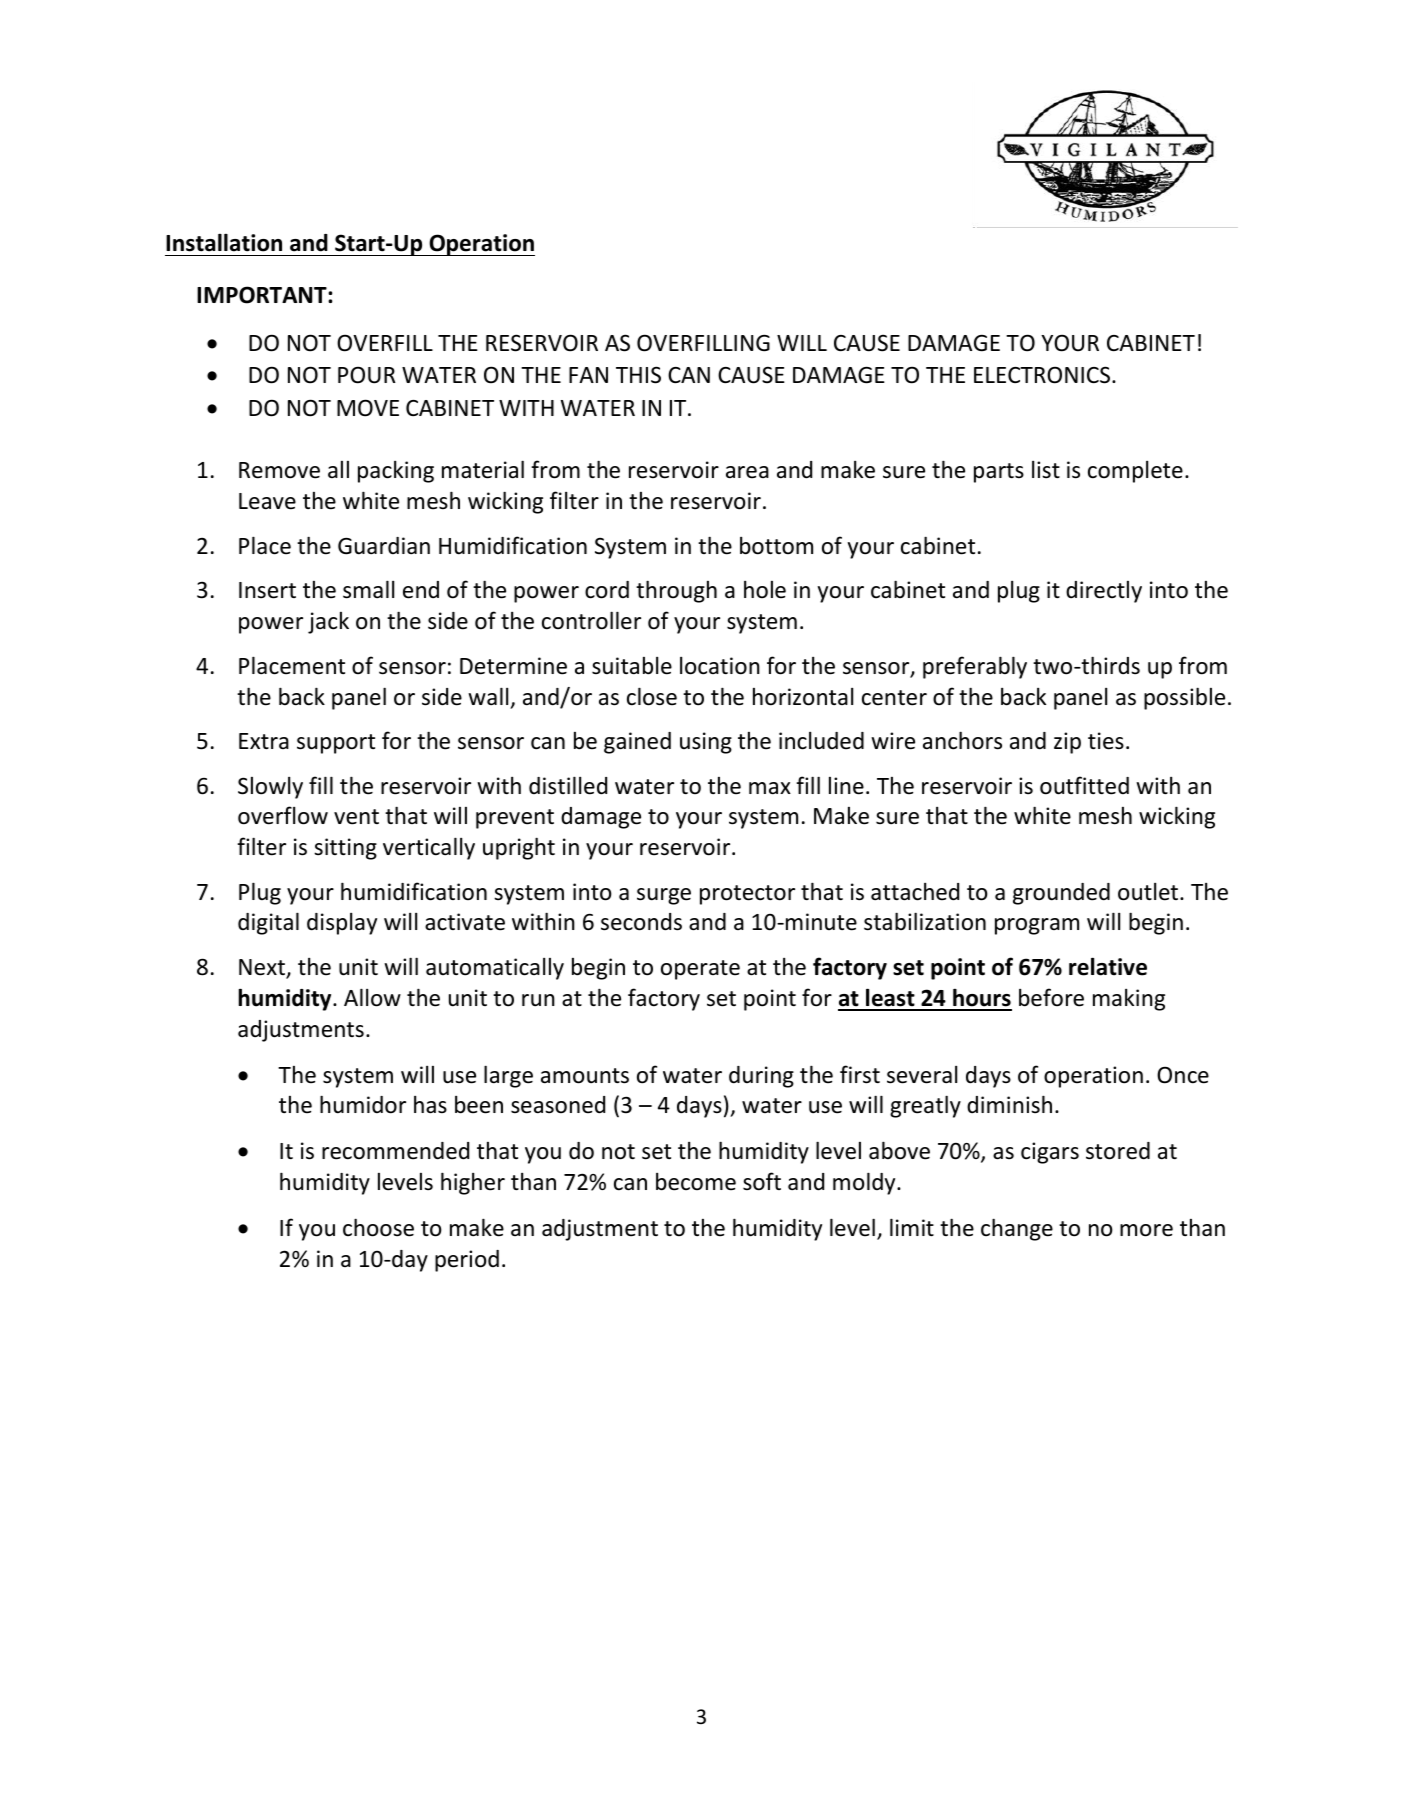 The image size is (1403, 1816). I want to click on operate, so click(700, 970).
